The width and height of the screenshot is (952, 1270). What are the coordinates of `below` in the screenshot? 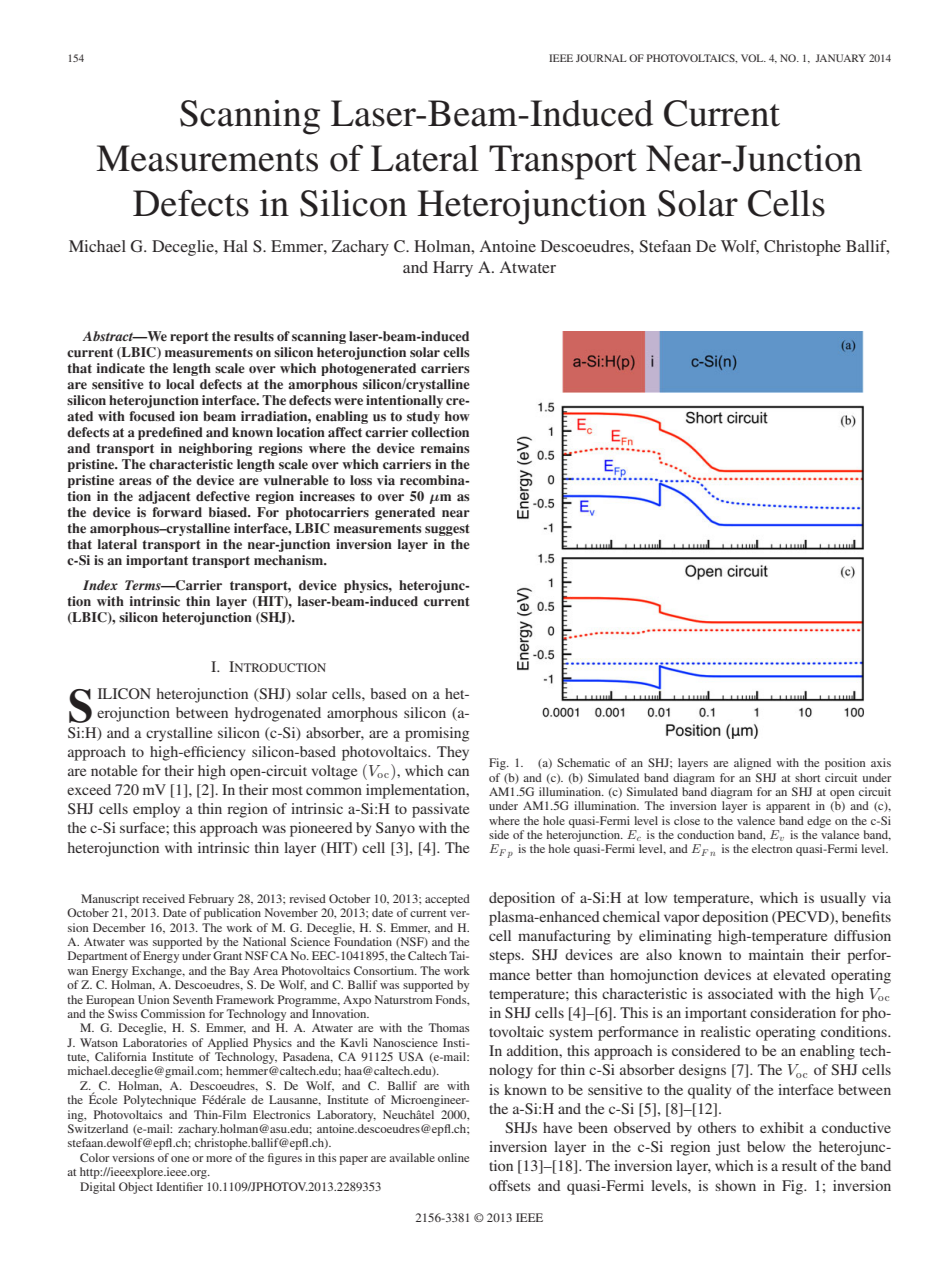 It's located at (766, 1146).
